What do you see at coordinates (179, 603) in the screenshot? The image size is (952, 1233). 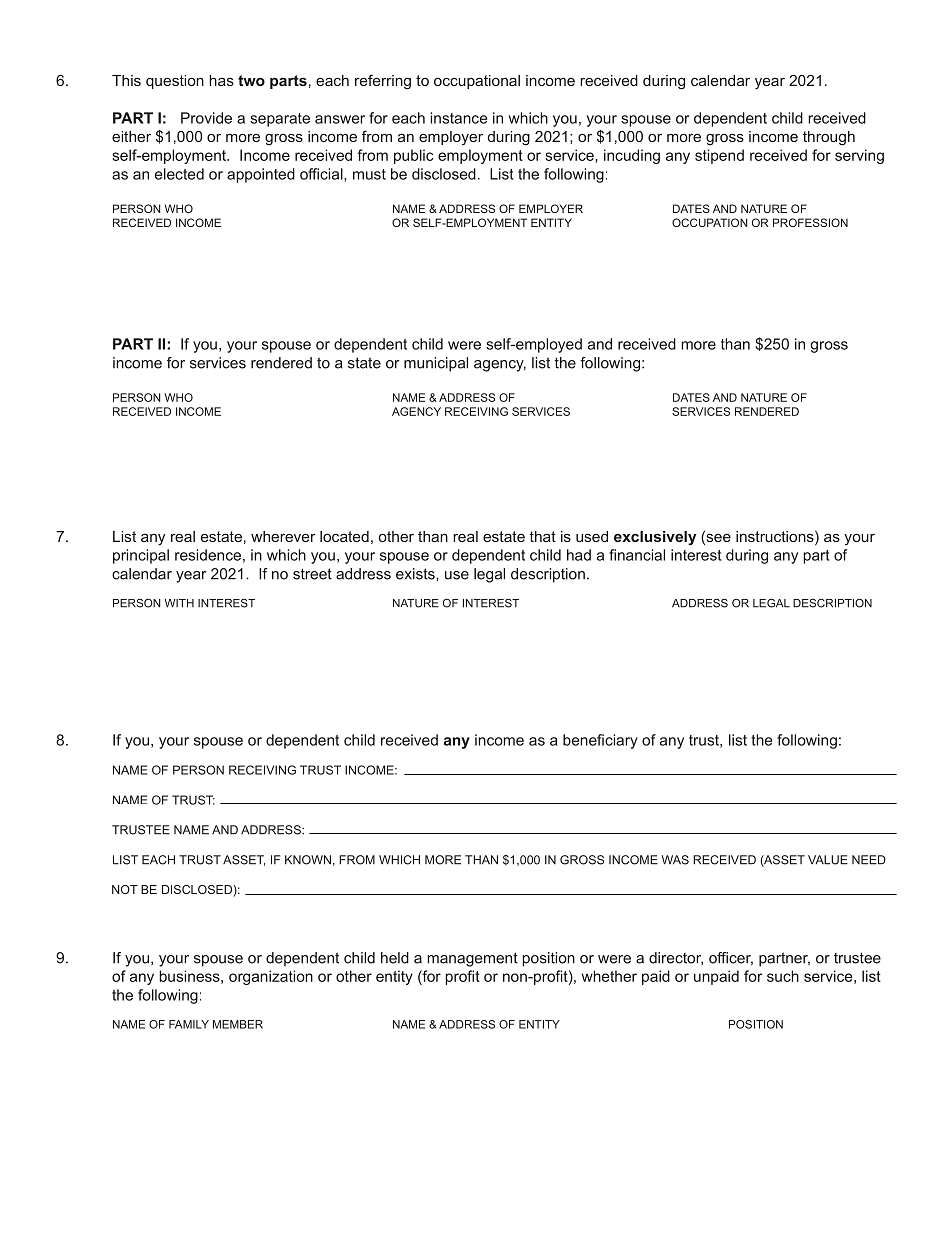 I see `WITH` at bounding box center [179, 603].
